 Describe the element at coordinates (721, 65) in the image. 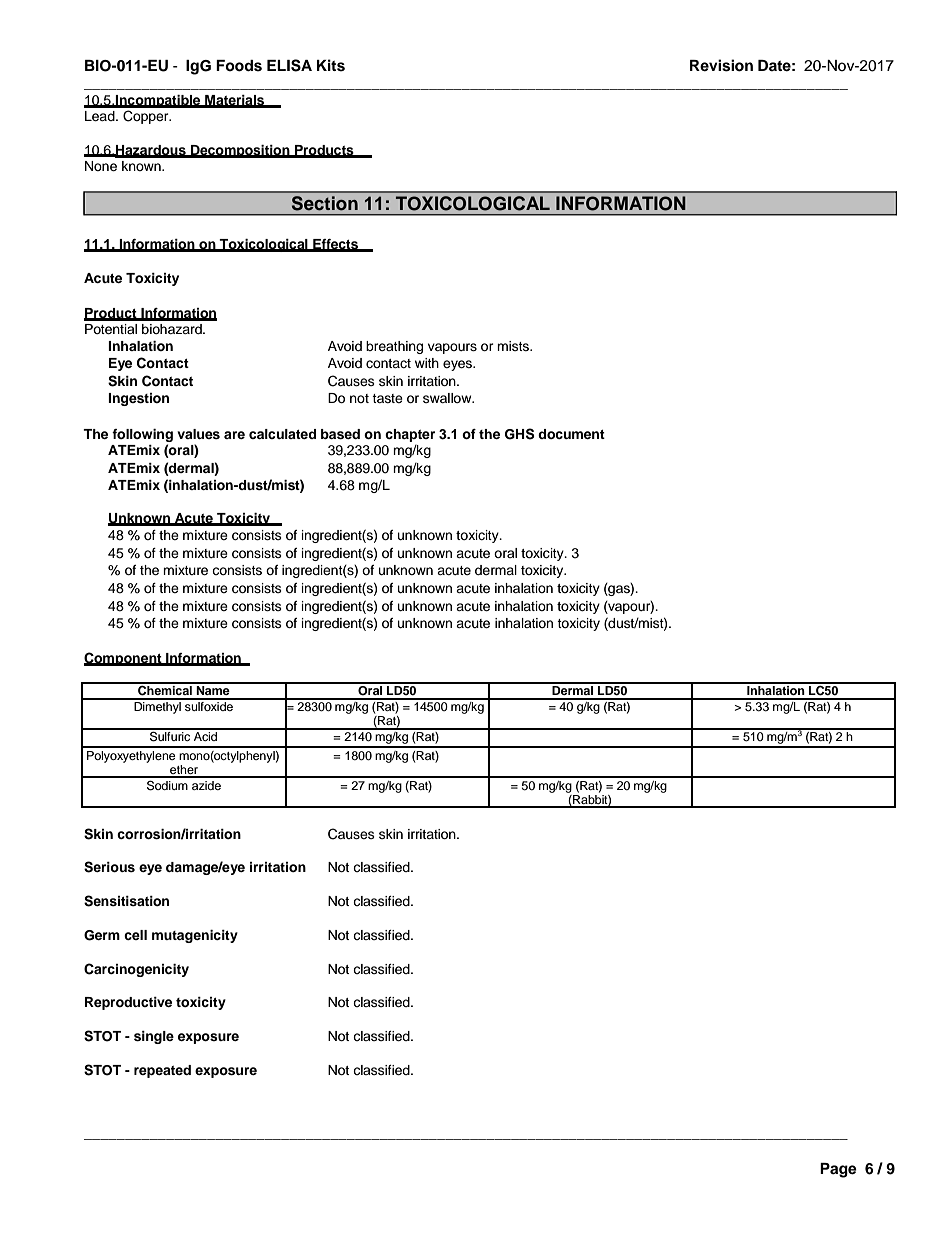

I see `Revision` at that location.
